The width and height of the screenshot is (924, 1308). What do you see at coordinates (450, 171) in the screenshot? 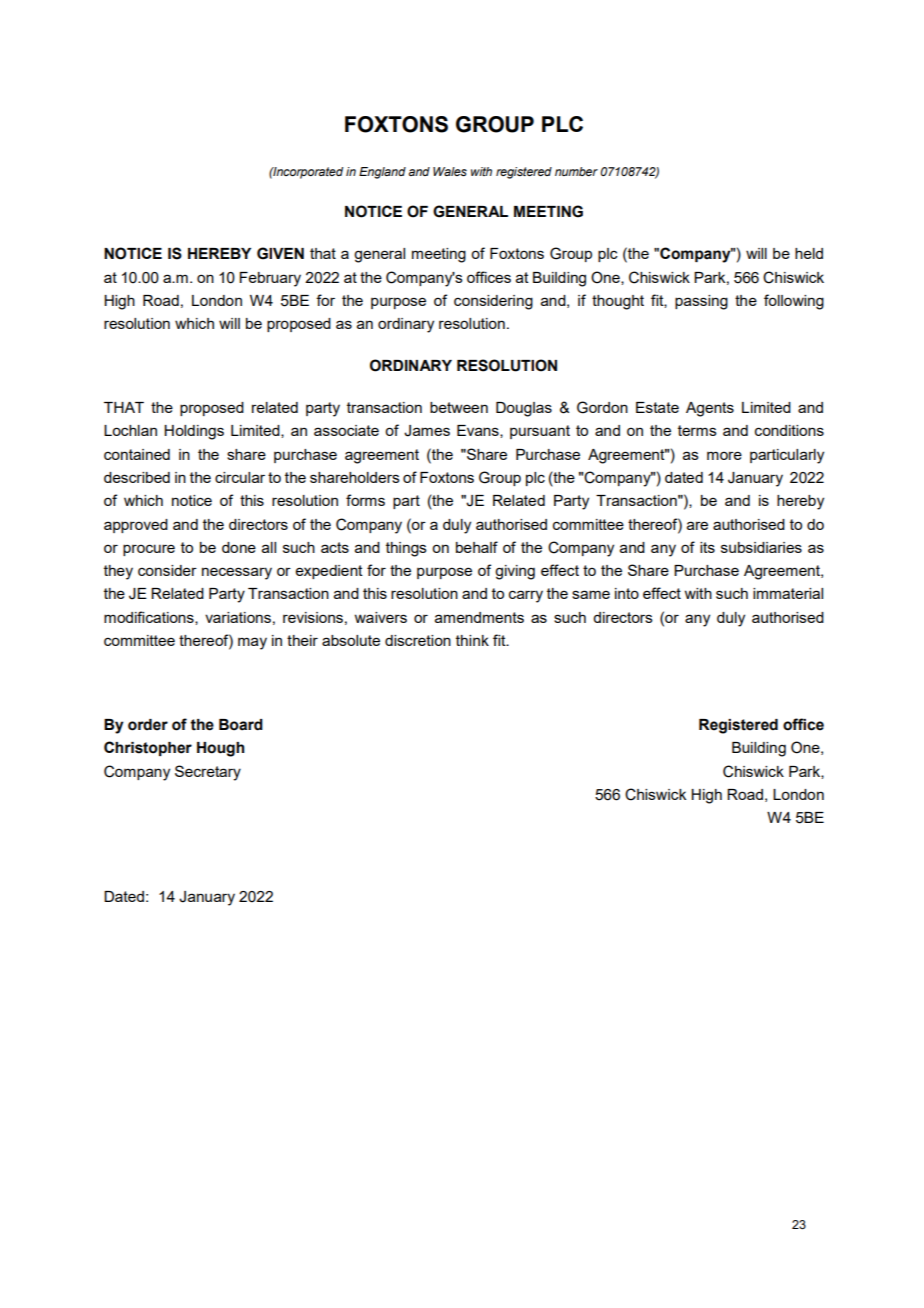
I see `Wales` at bounding box center [450, 171].
